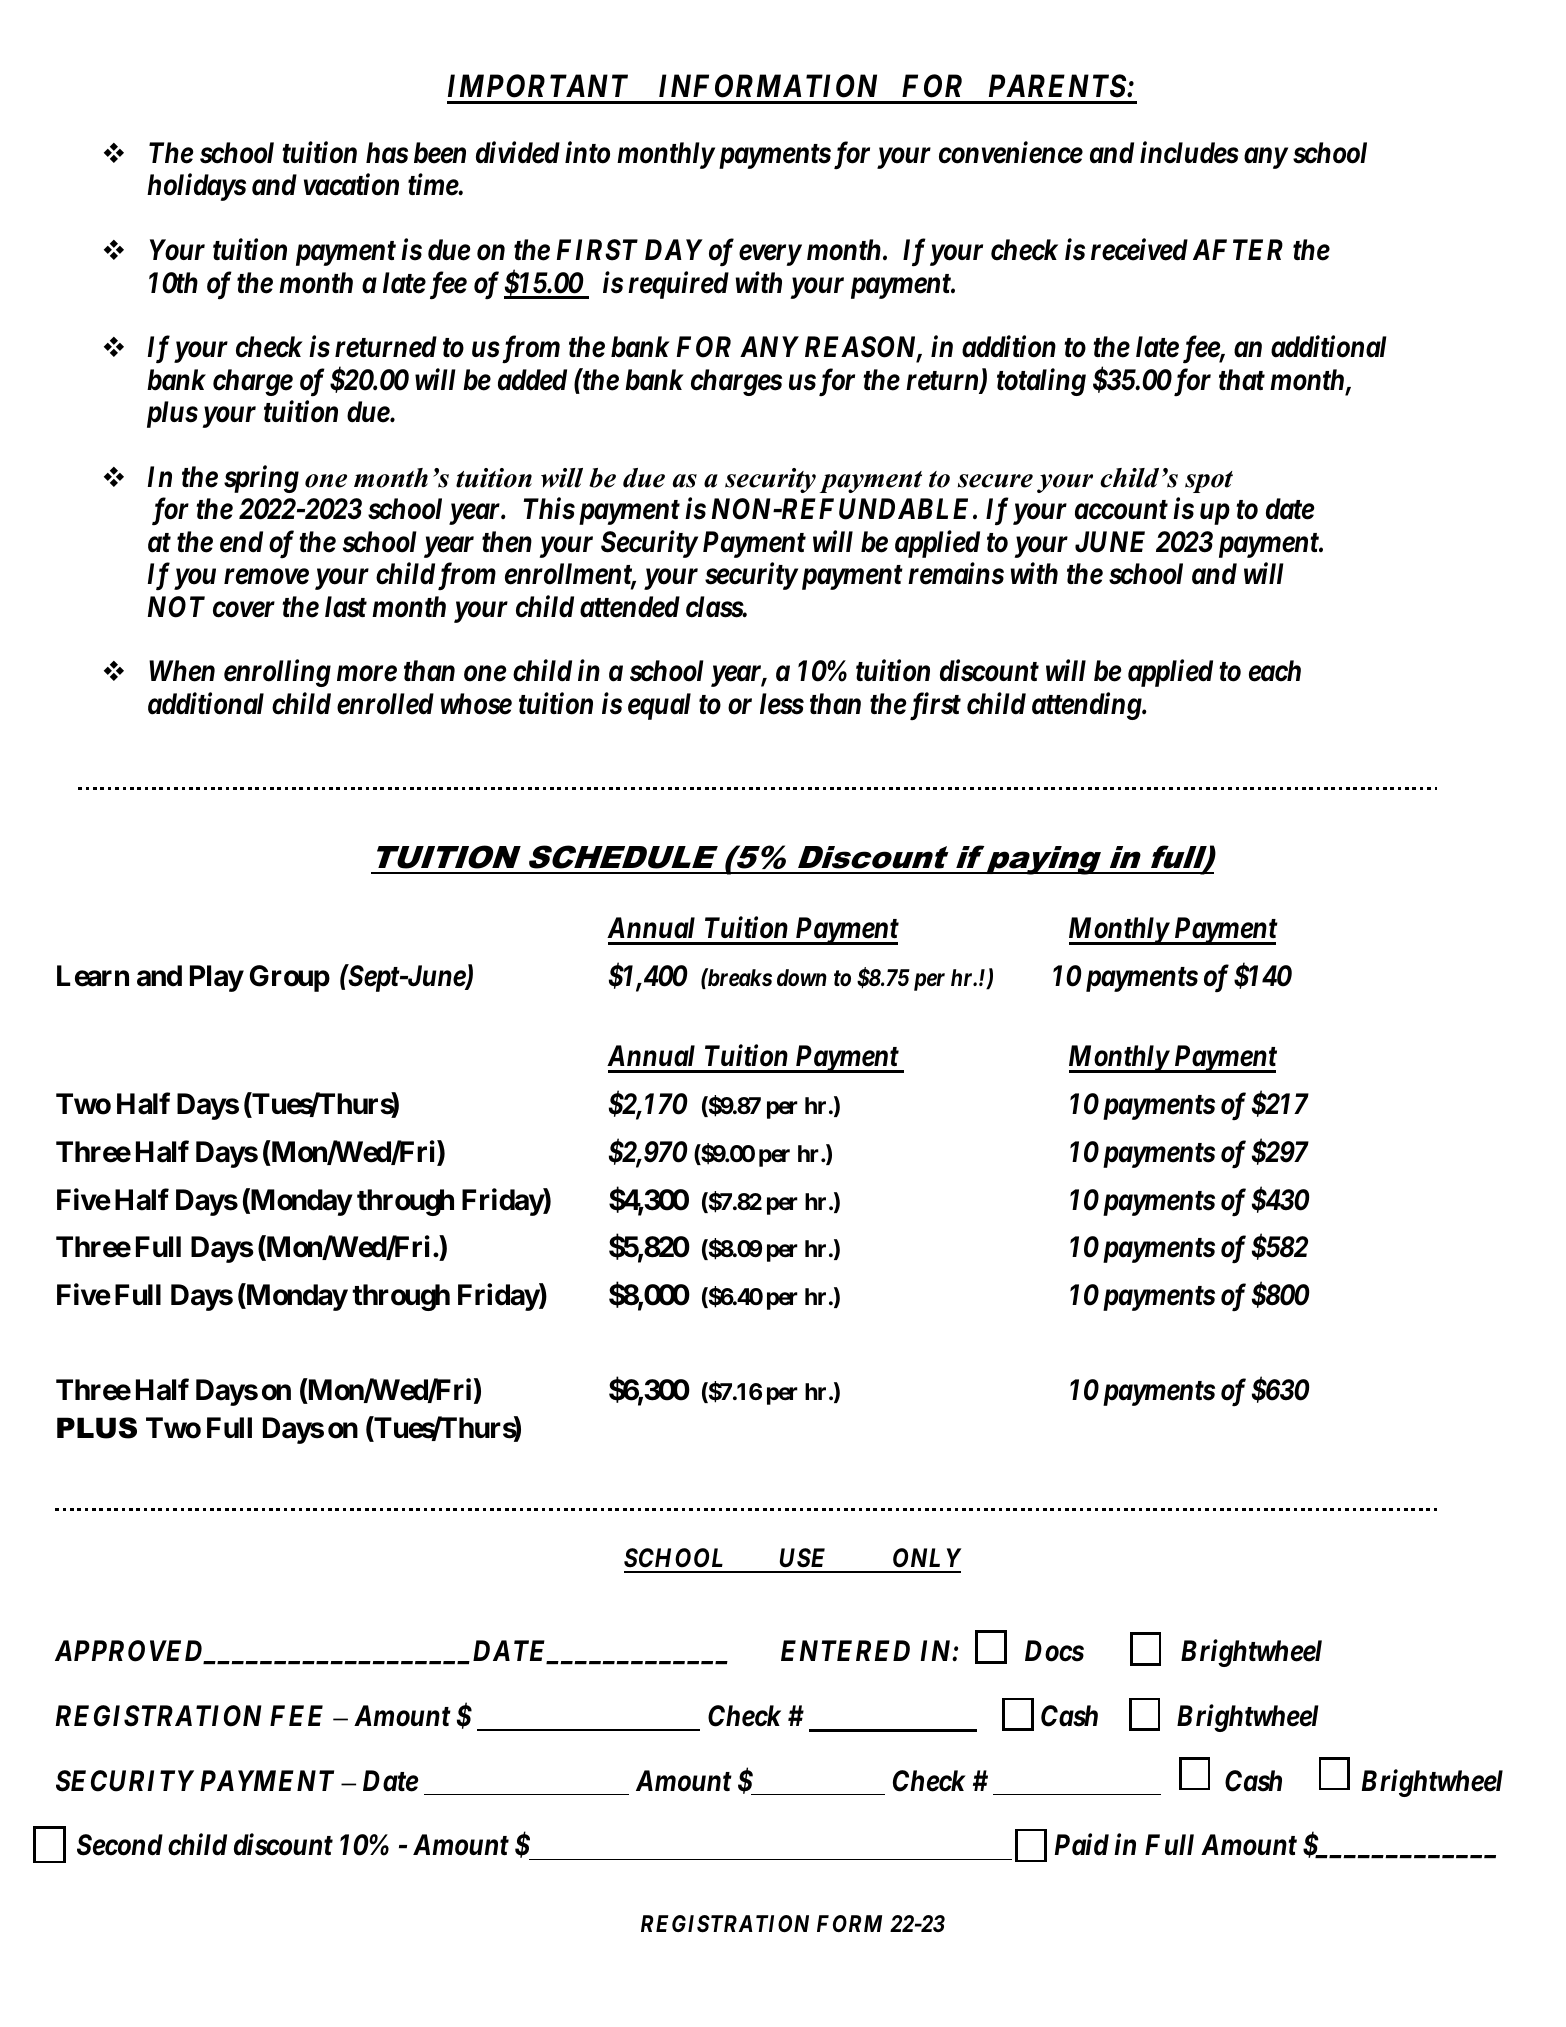  What do you see at coordinates (659, 706) in the image?
I see `equal` at bounding box center [659, 706].
